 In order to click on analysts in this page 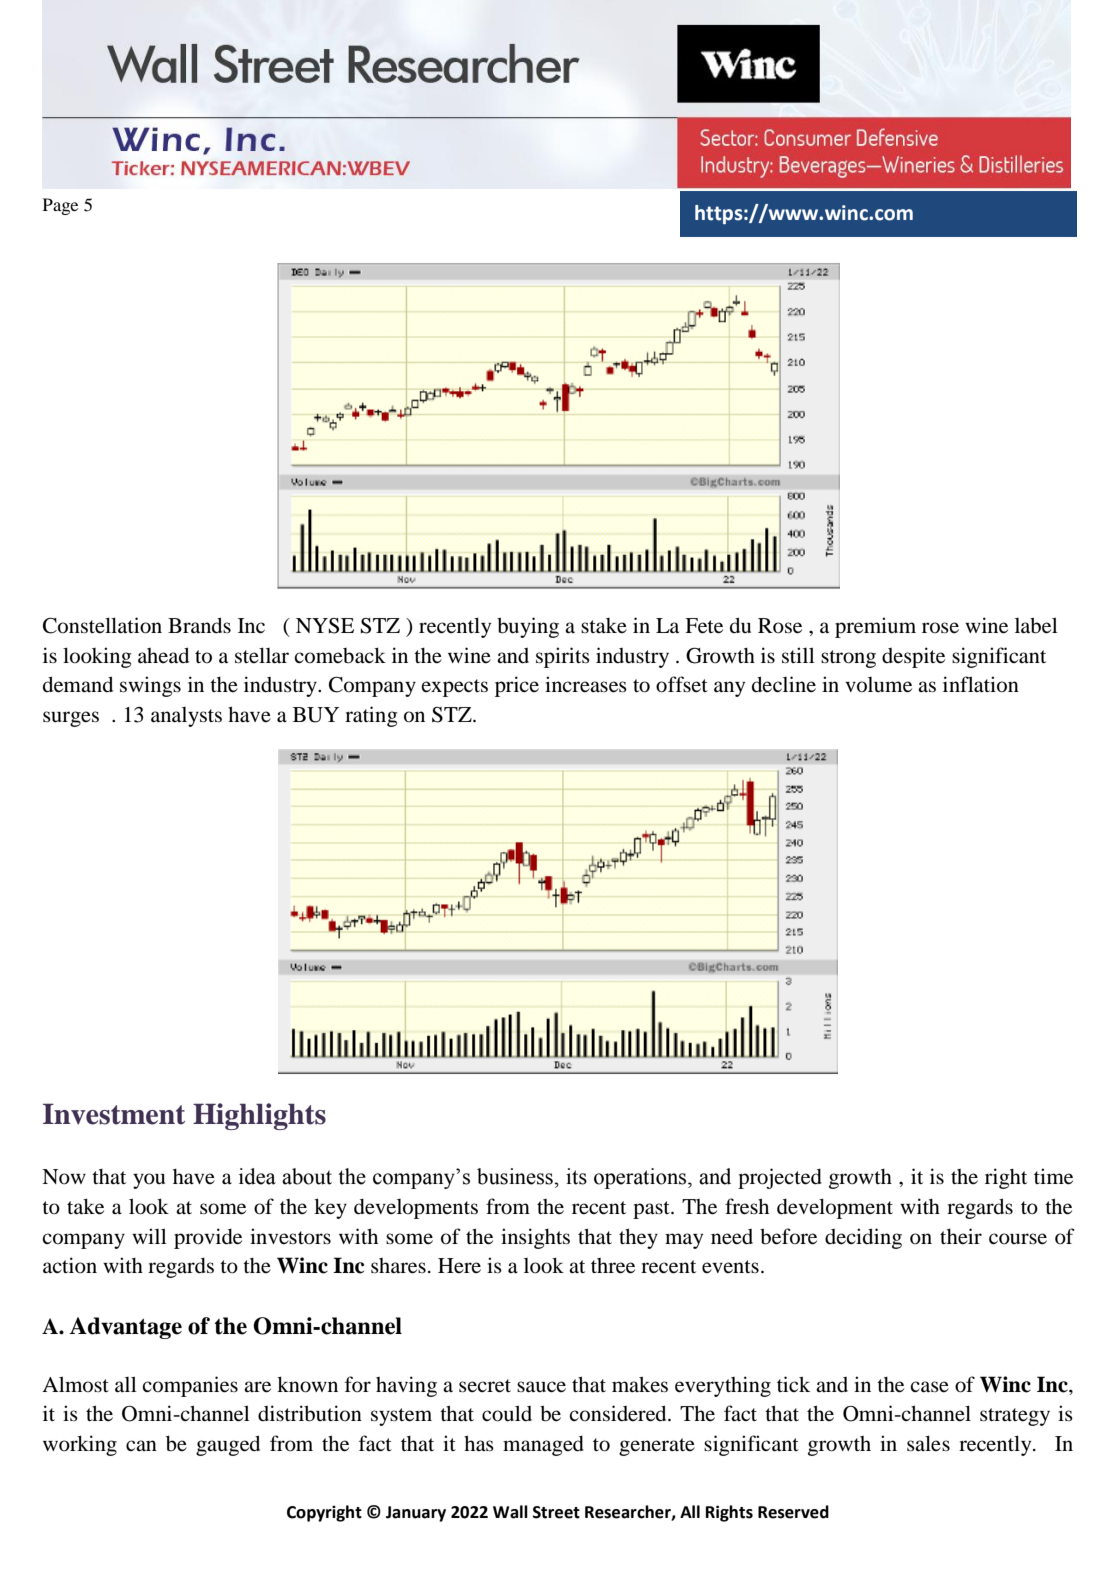, I will do `click(186, 717)`.
